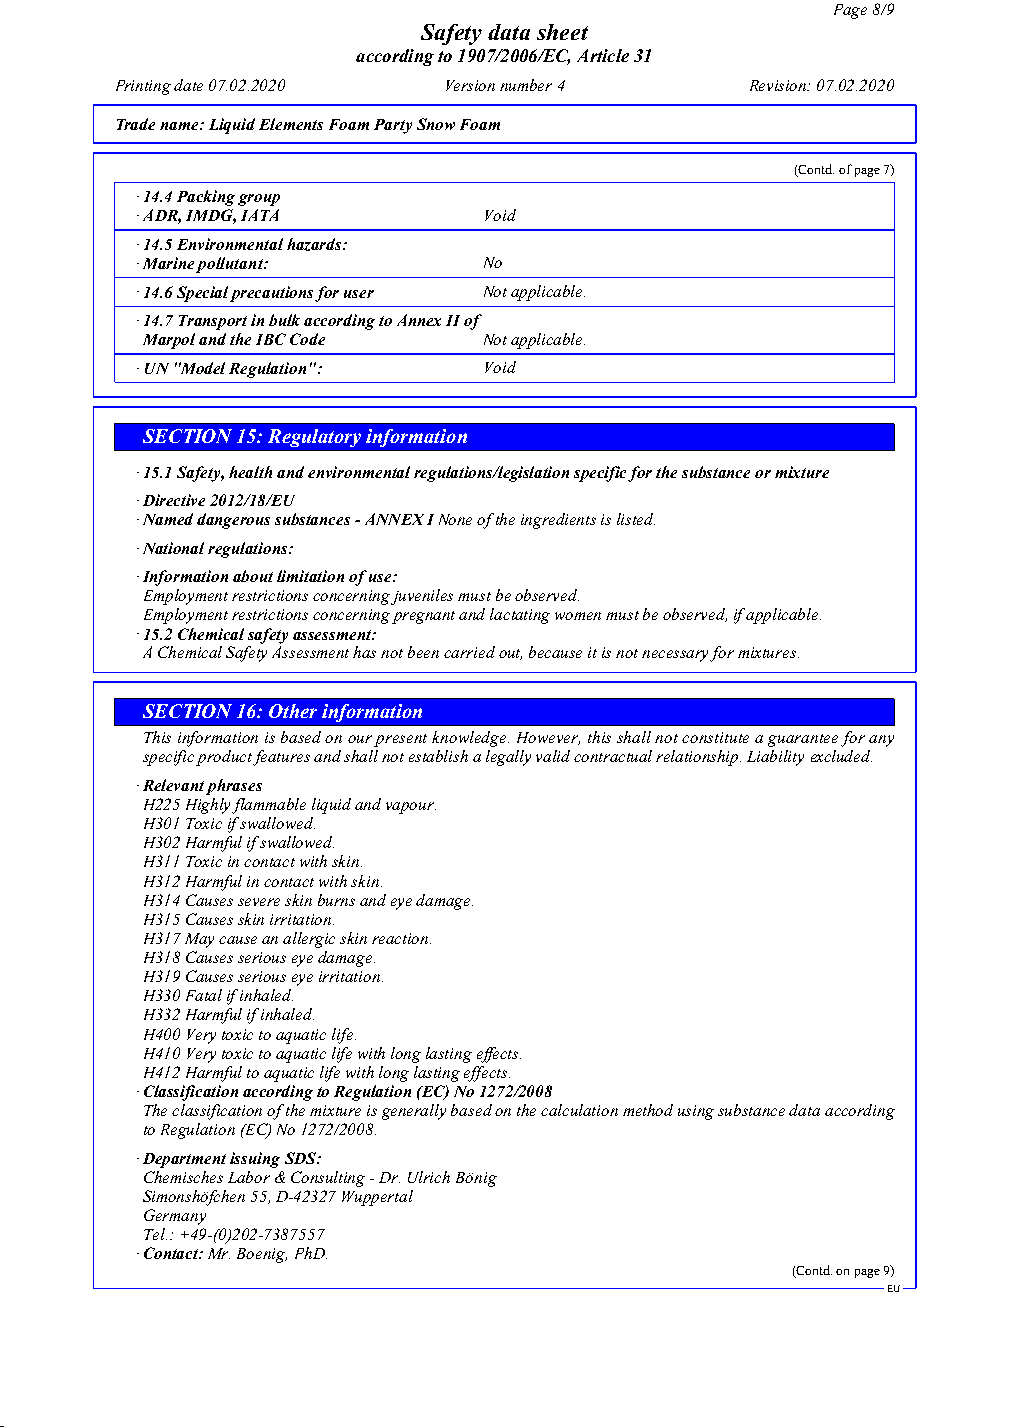 The height and width of the screenshot is (1428, 1009). Describe the element at coordinates (676, 656) in the screenshot. I see `necessary` at that location.
